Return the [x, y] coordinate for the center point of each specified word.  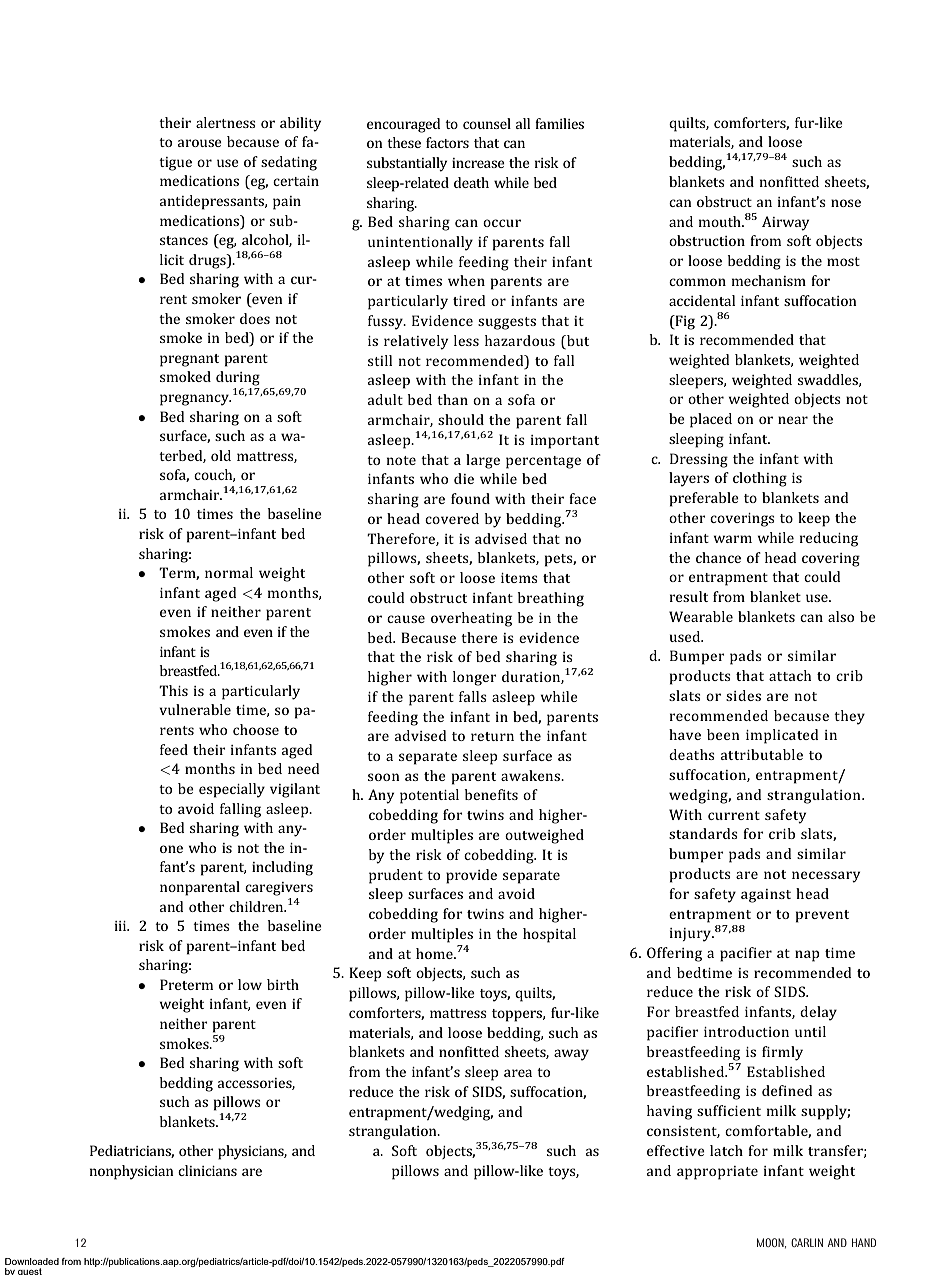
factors [447, 142]
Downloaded [32, 1261]
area [518, 1073]
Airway [785, 223]
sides [743, 695]
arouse [200, 143]
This [173, 690]
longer [475, 678]
